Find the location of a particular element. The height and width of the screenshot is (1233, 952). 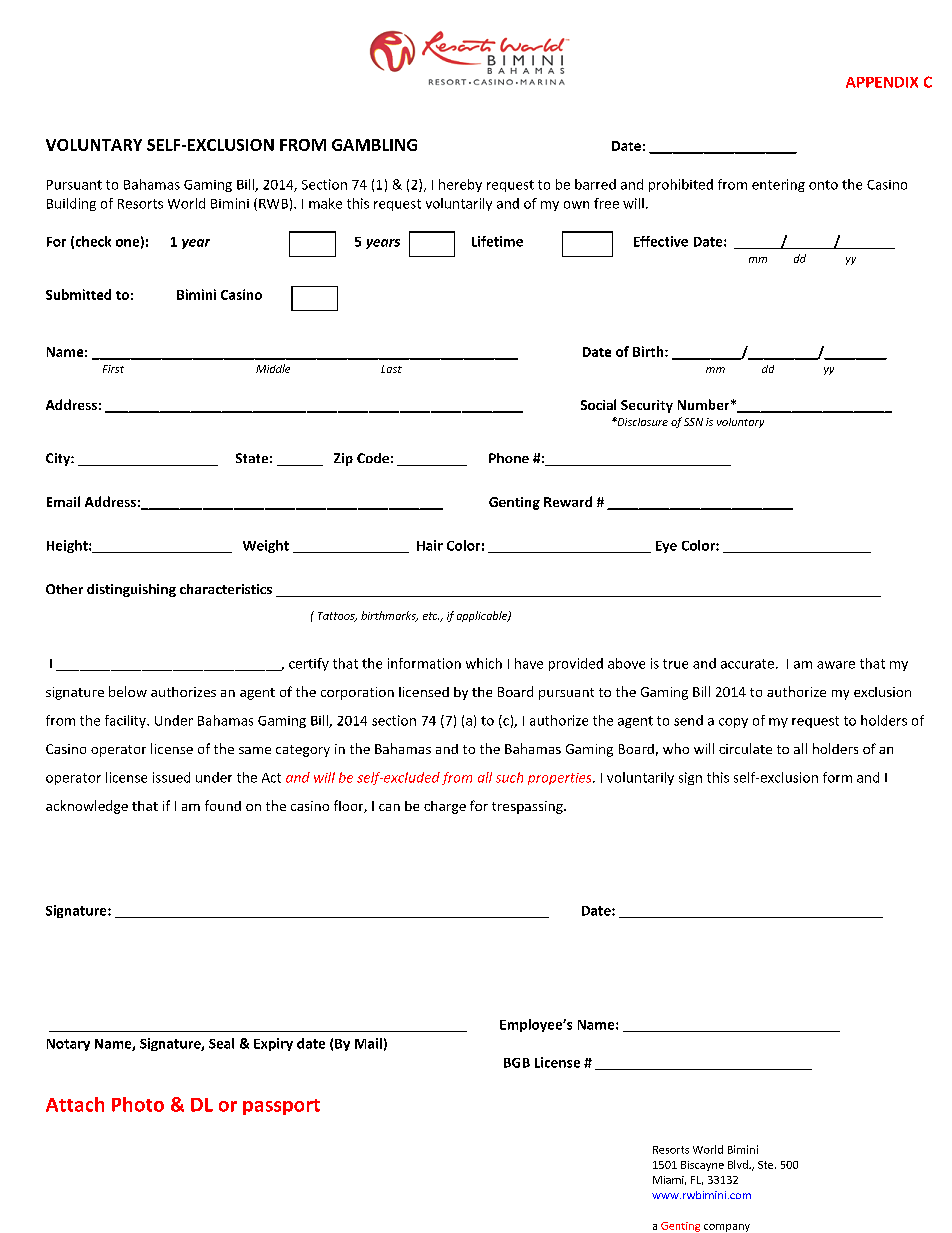

accurate is located at coordinates (747, 664).
